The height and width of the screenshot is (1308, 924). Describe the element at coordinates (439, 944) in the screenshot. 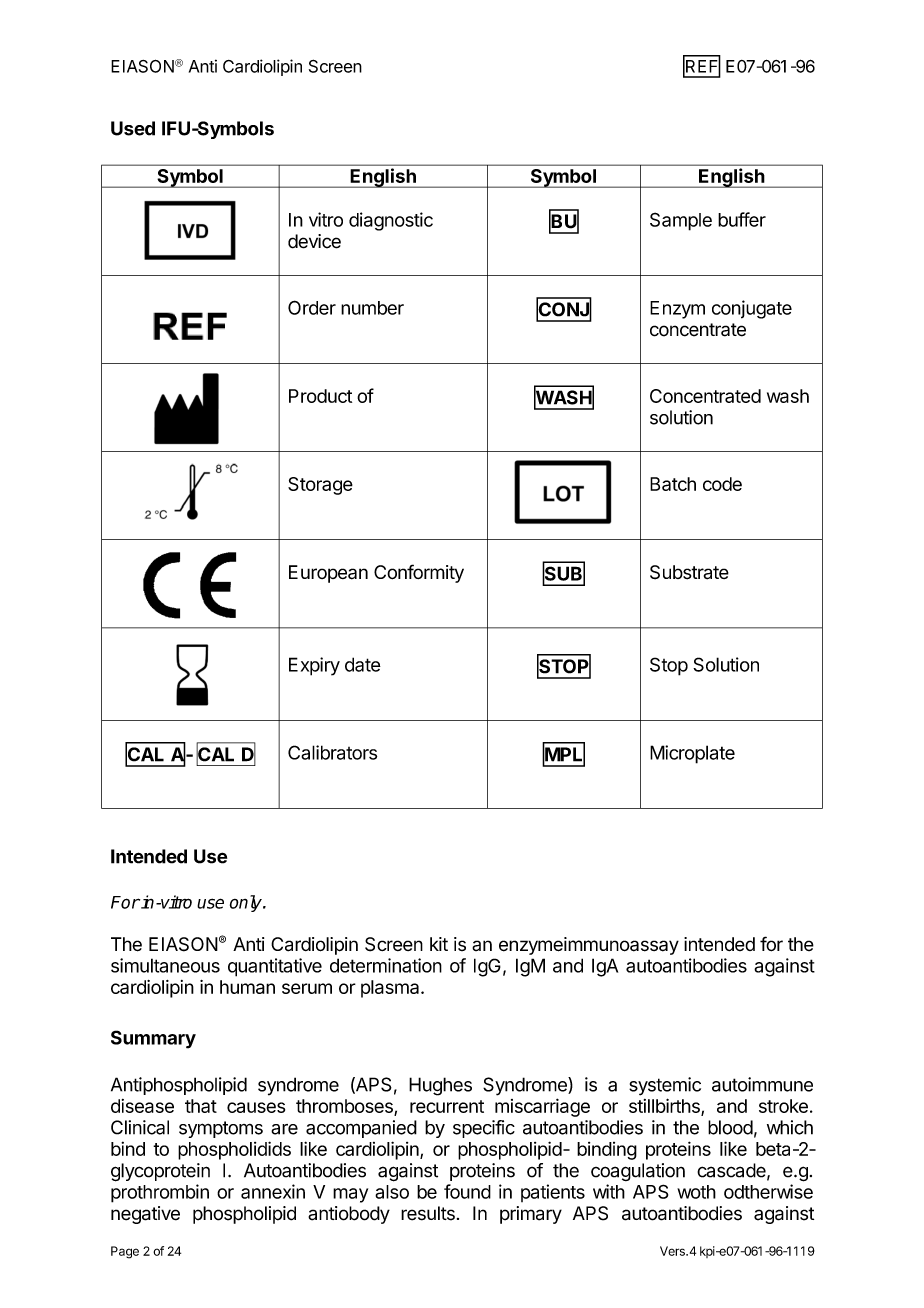

I see `kit` at that location.
